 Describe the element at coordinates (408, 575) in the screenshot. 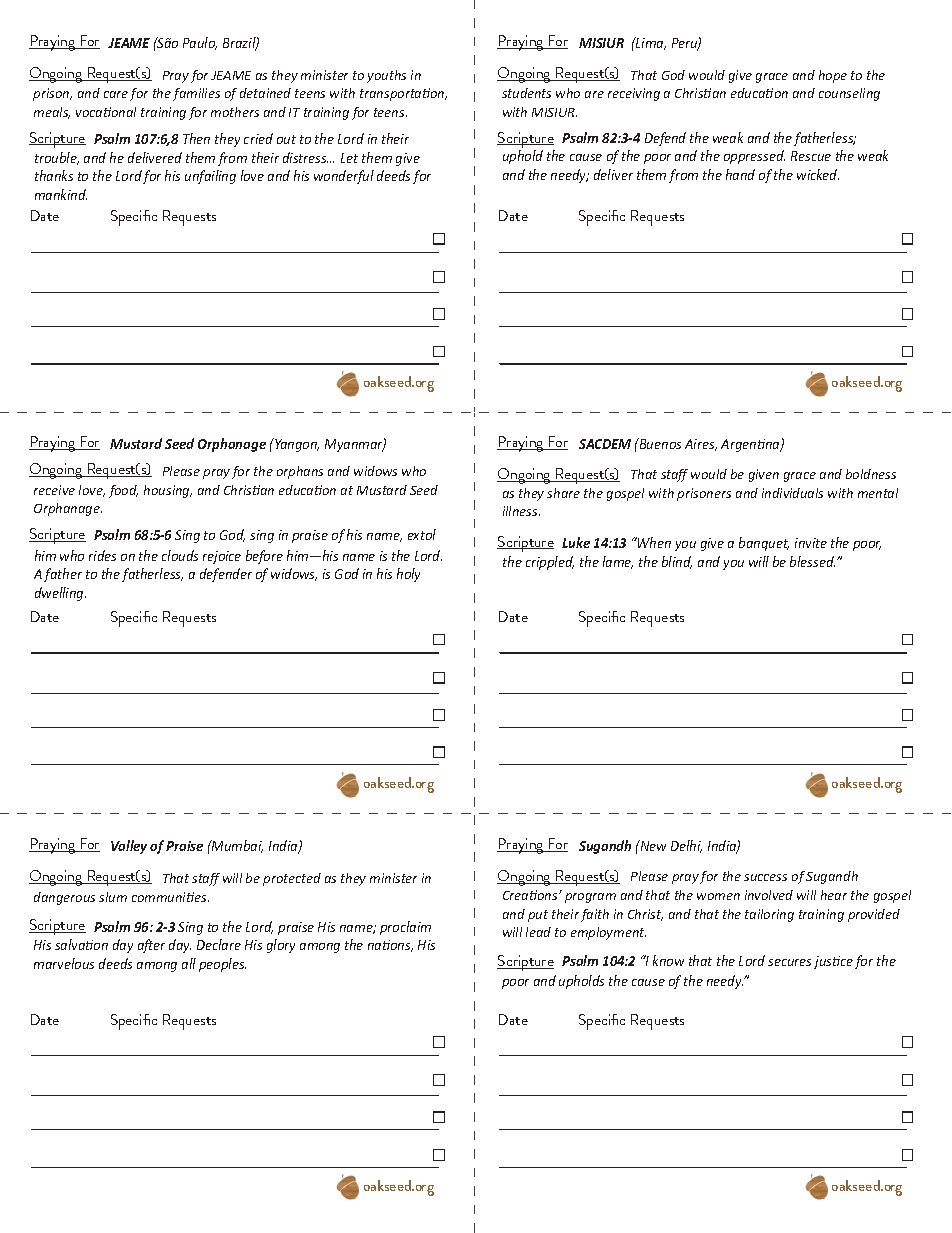

I see `holy` at that location.
